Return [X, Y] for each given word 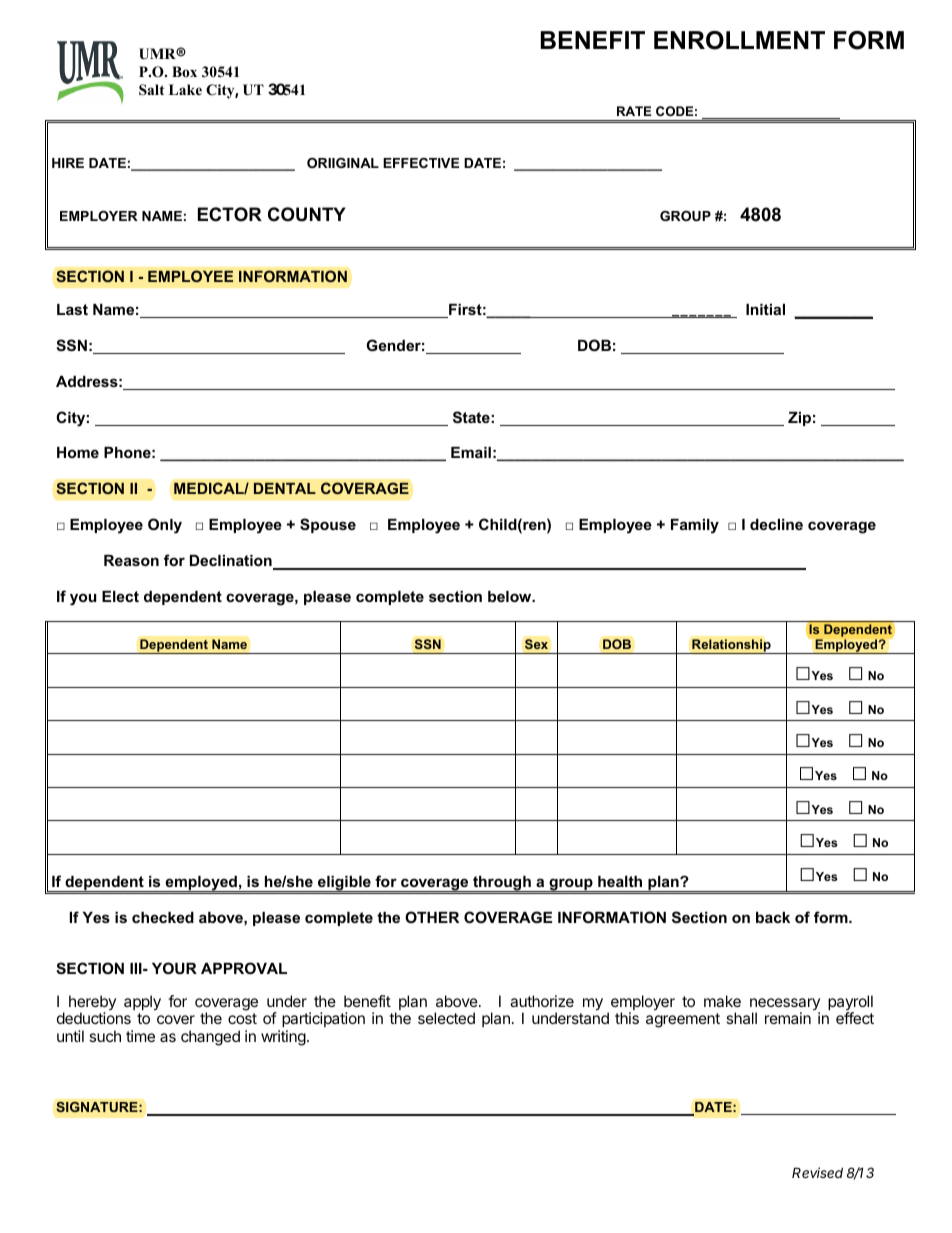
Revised [817, 1172]
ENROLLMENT [739, 40]
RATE [634, 111]
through [502, 884]
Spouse [328, 525]
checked [163, 917]
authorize [542, 1001]
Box [184, 71]
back [773, 917]
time [140, 1036]
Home [78, 452]
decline [776, 524]
